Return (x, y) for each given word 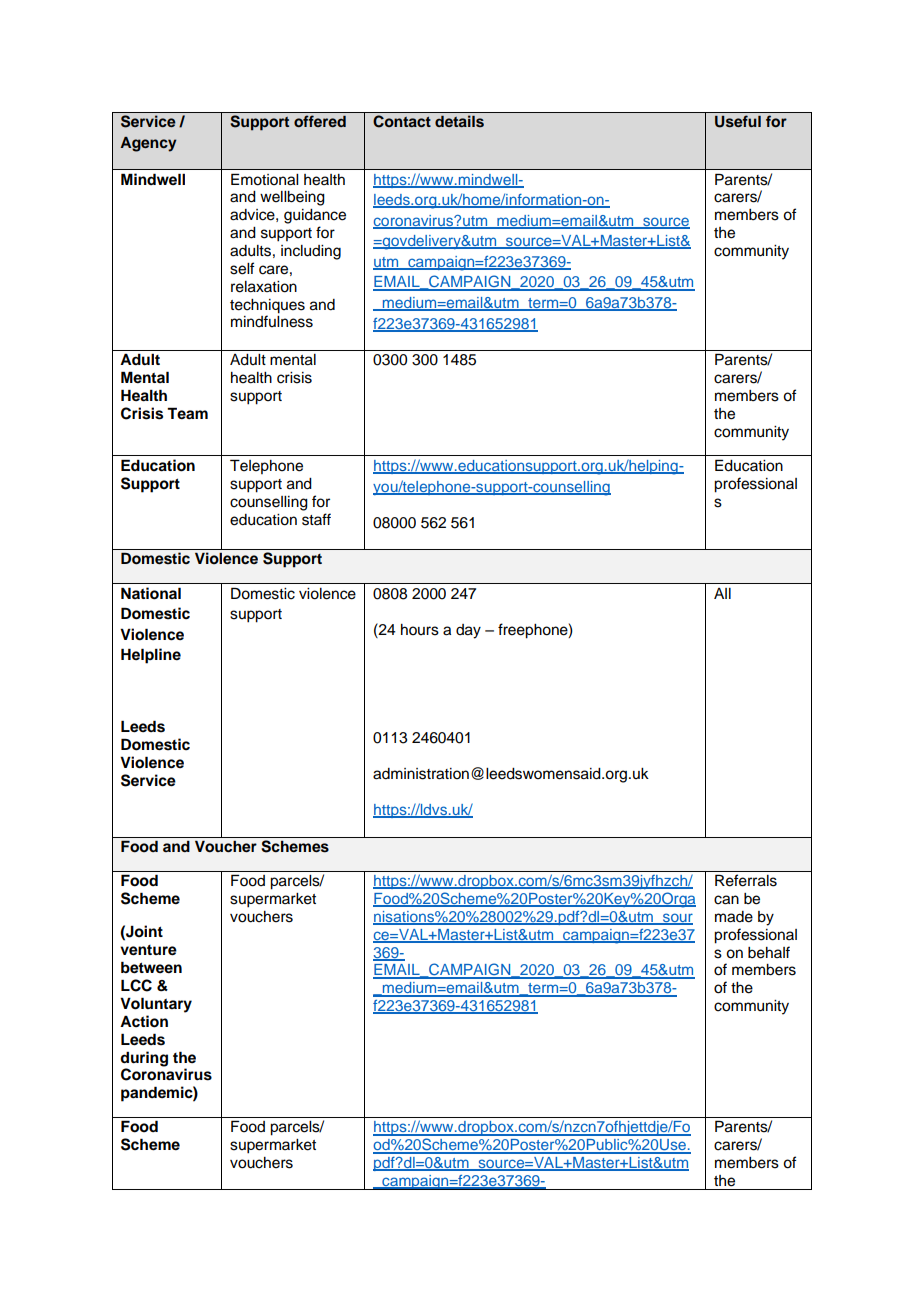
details (459, 121)
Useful (738, 121)
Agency (148, 144)
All (722, 593)
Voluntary (156, 1005)
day (468, 631)
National (151, 593)
